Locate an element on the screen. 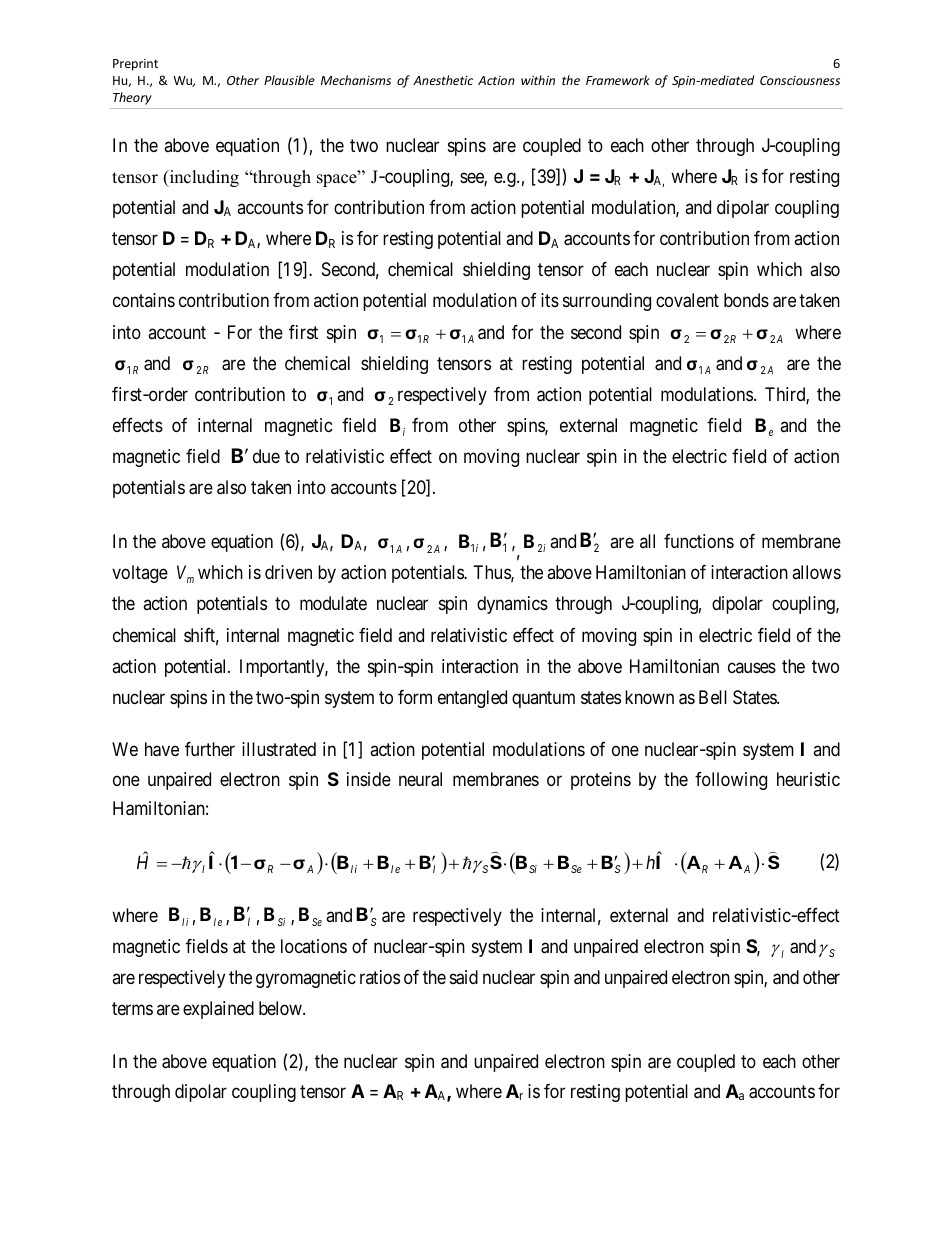 The image size is (952, 1233). contains is located at coordinates (144, 300).
